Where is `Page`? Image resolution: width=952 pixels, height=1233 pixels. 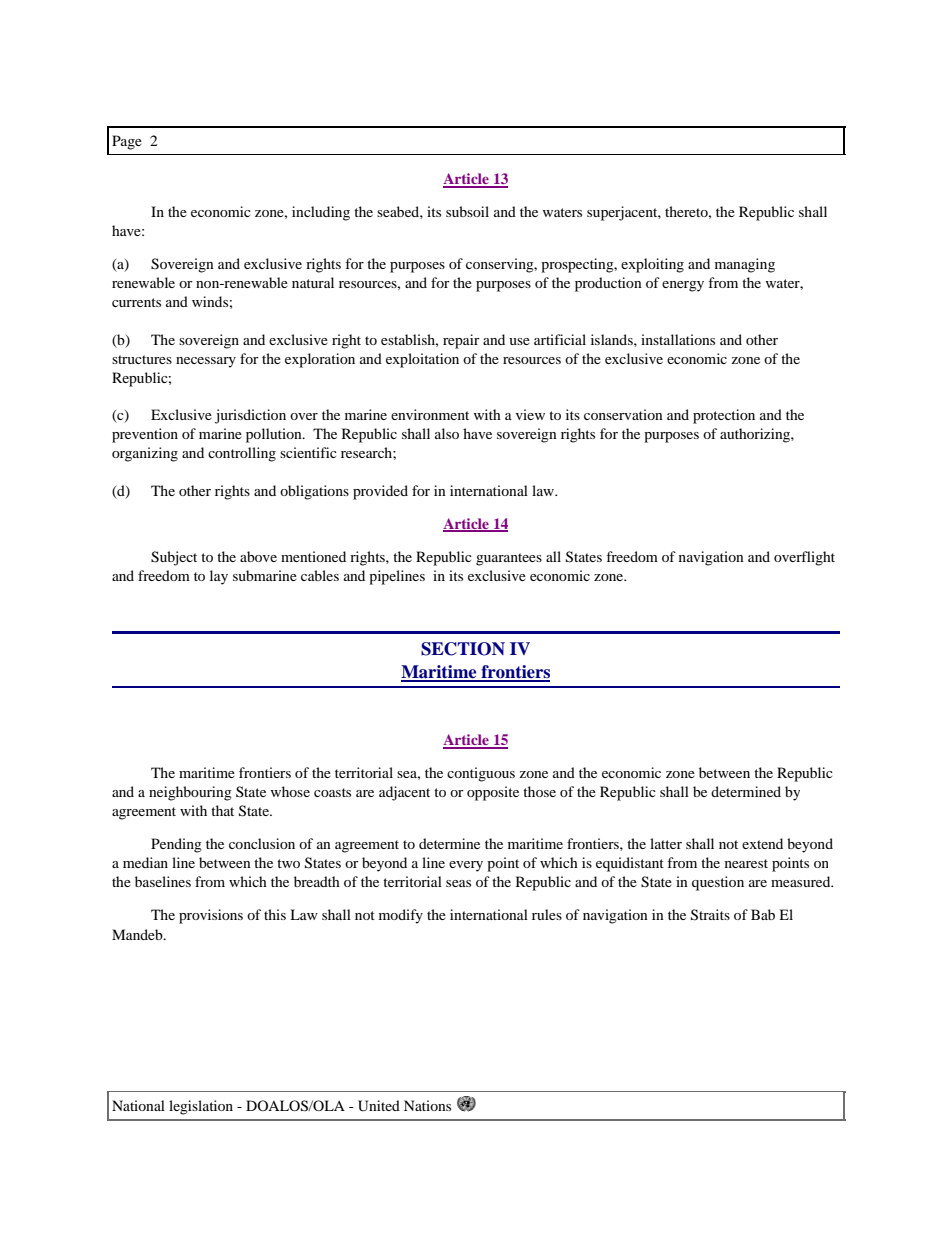 Page is located at coordinates (127, 142).
